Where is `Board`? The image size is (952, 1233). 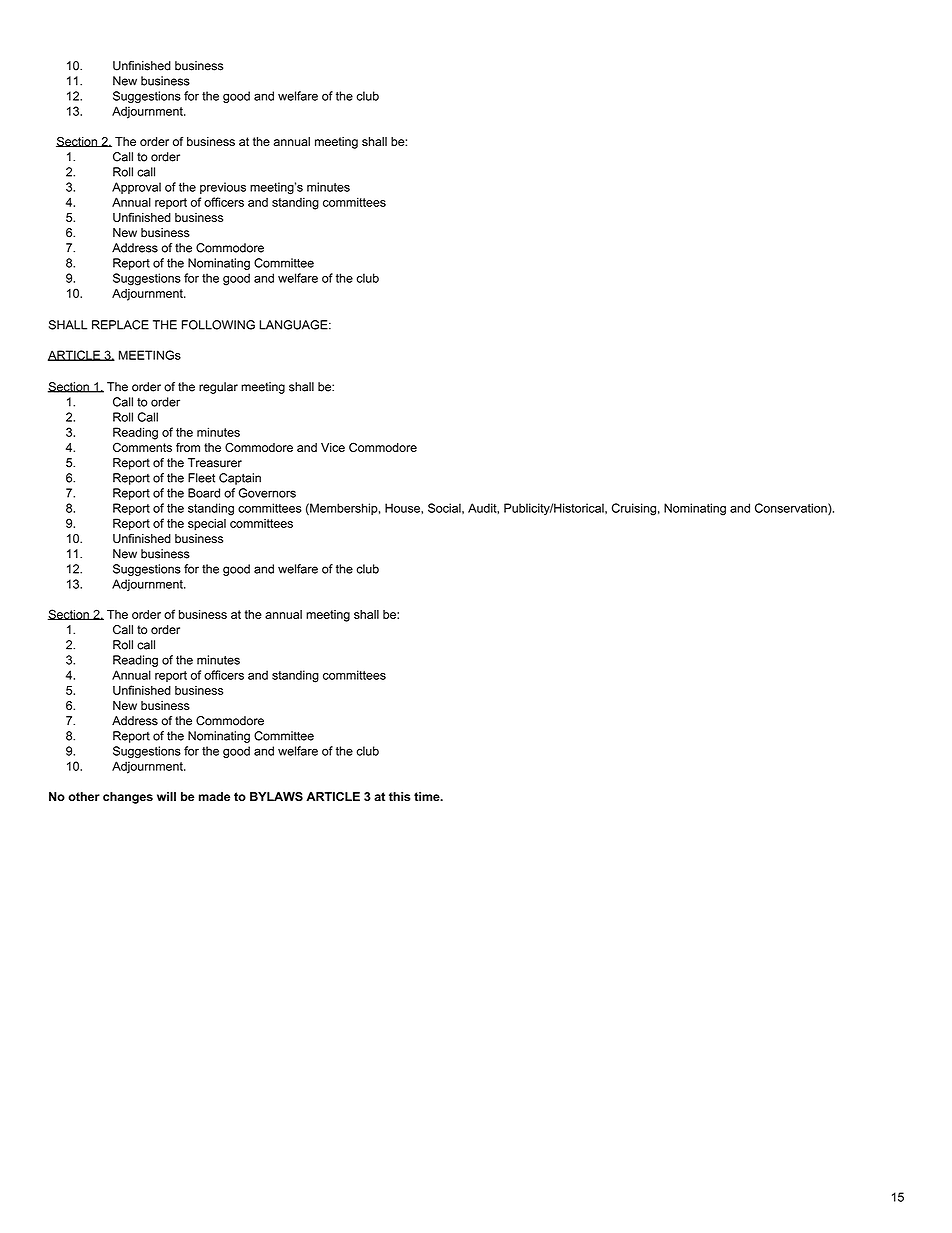
Board is located at coordinates (204, 493).
